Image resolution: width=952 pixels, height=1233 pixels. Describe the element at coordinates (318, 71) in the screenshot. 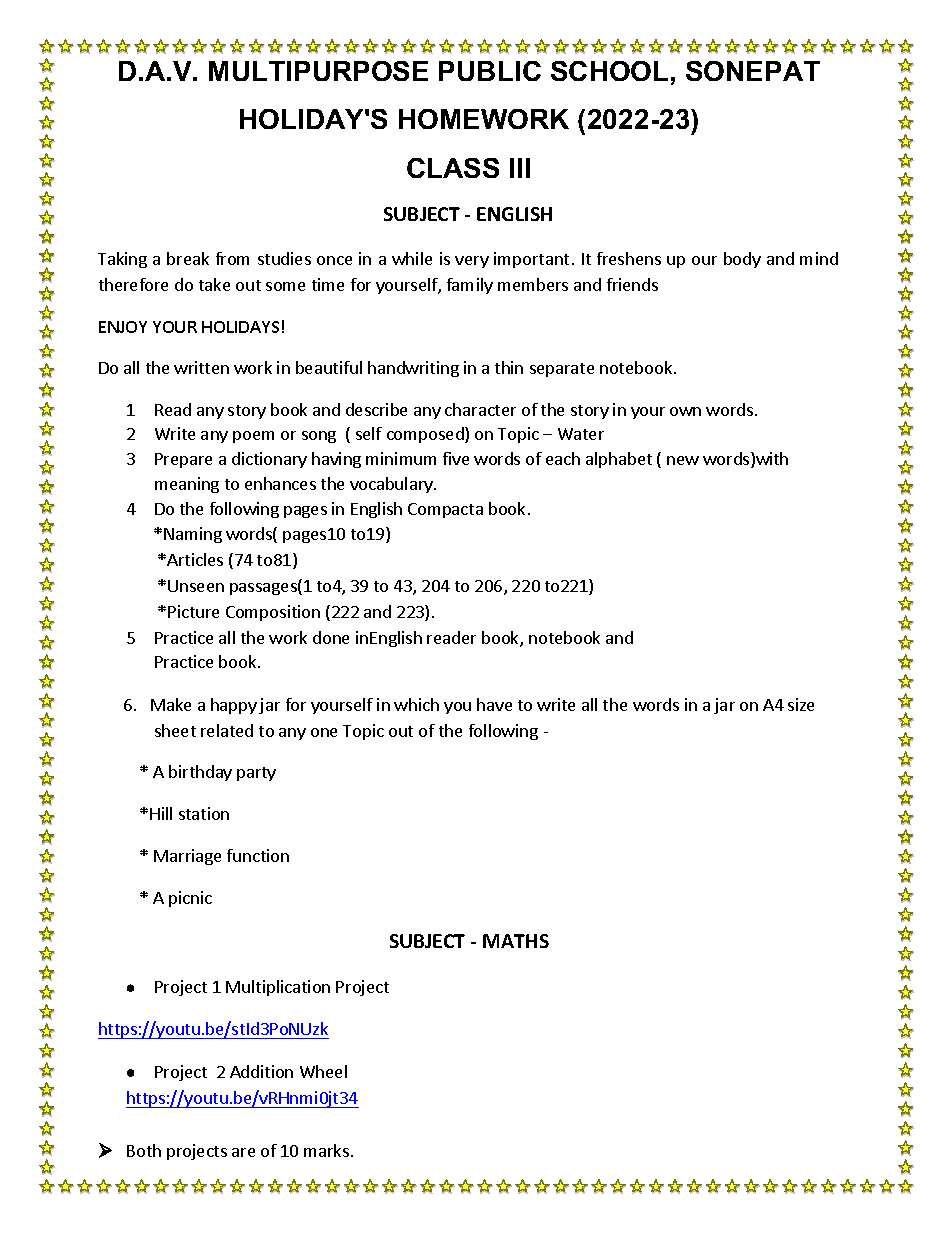

I see `MULTIPURPOSE` at that location.
